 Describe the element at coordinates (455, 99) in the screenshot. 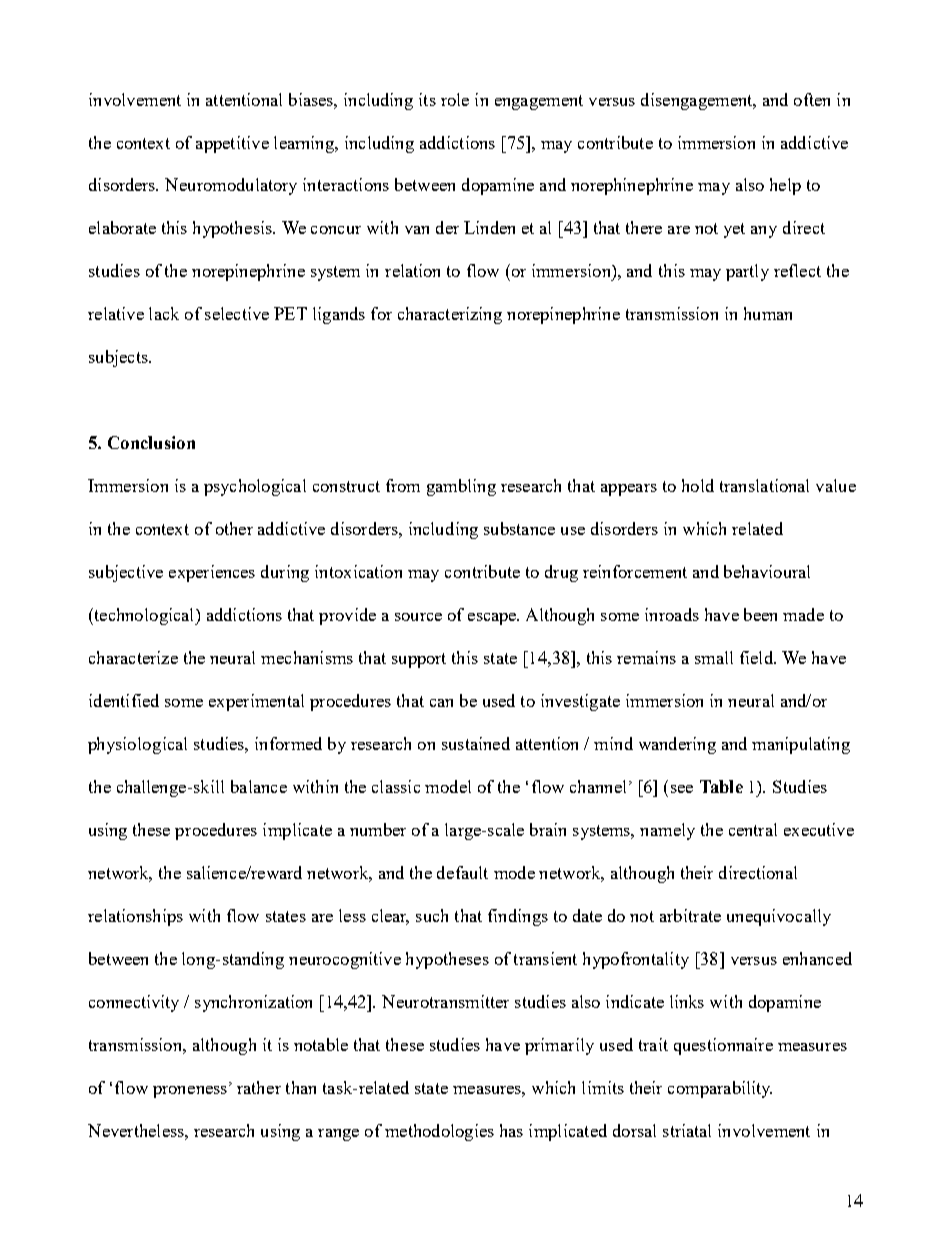

I see `role` at that location.
